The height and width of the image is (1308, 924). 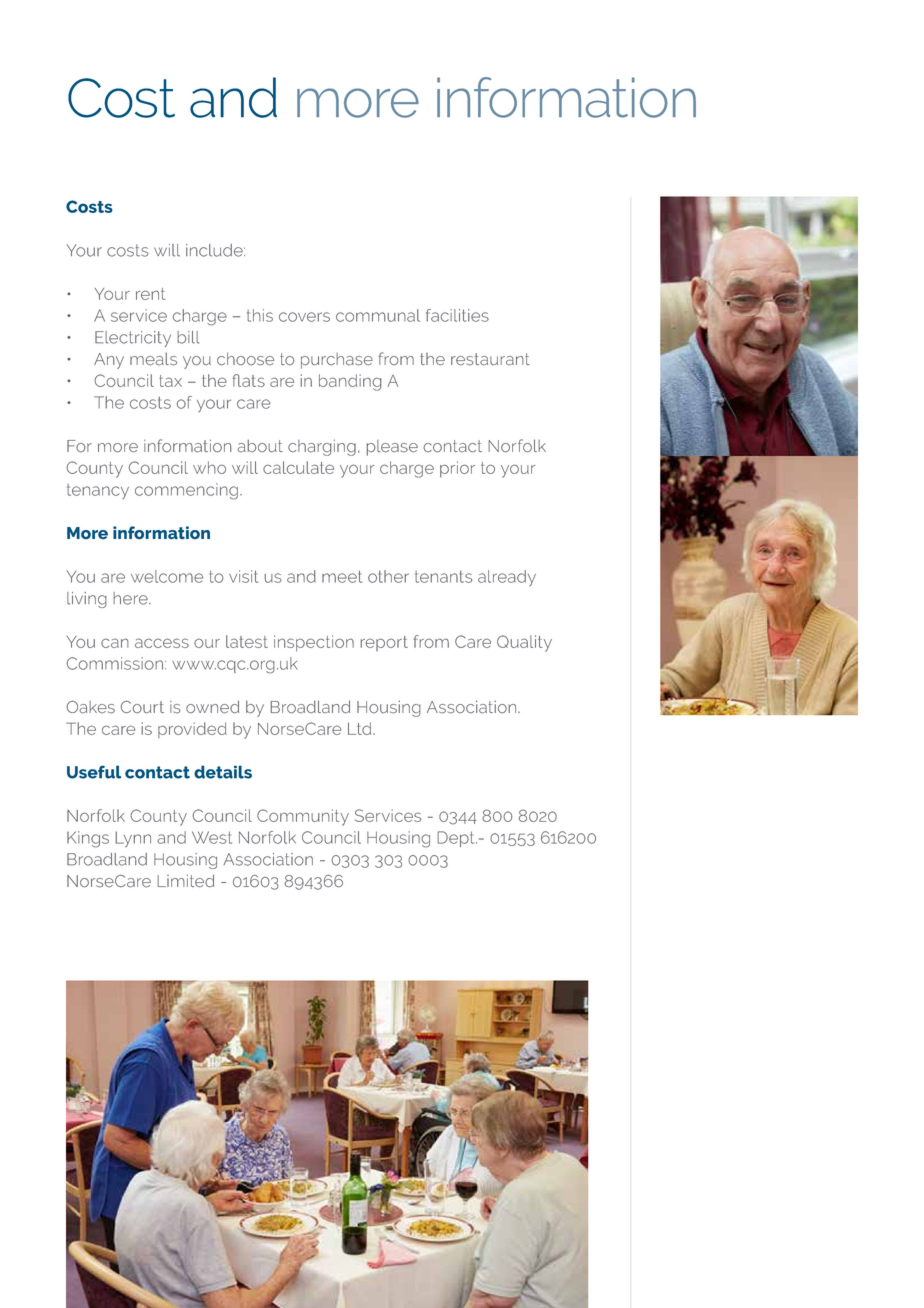 I want to click on Lynn, so click(x=133, y=839).
